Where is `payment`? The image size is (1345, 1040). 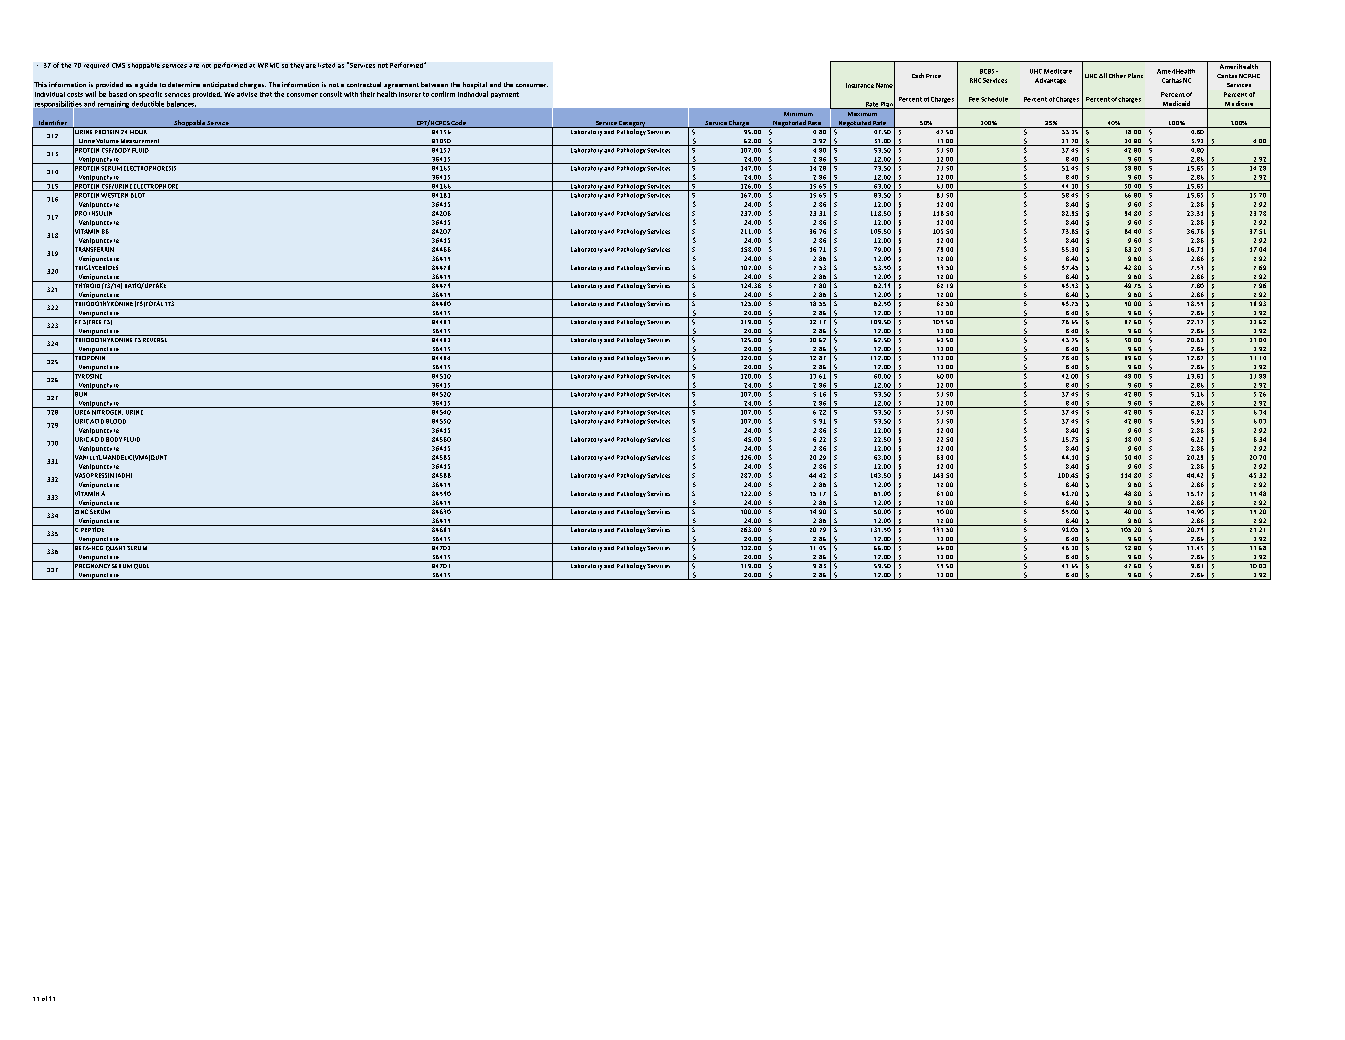
payment is located at coordinates (505, 95).
